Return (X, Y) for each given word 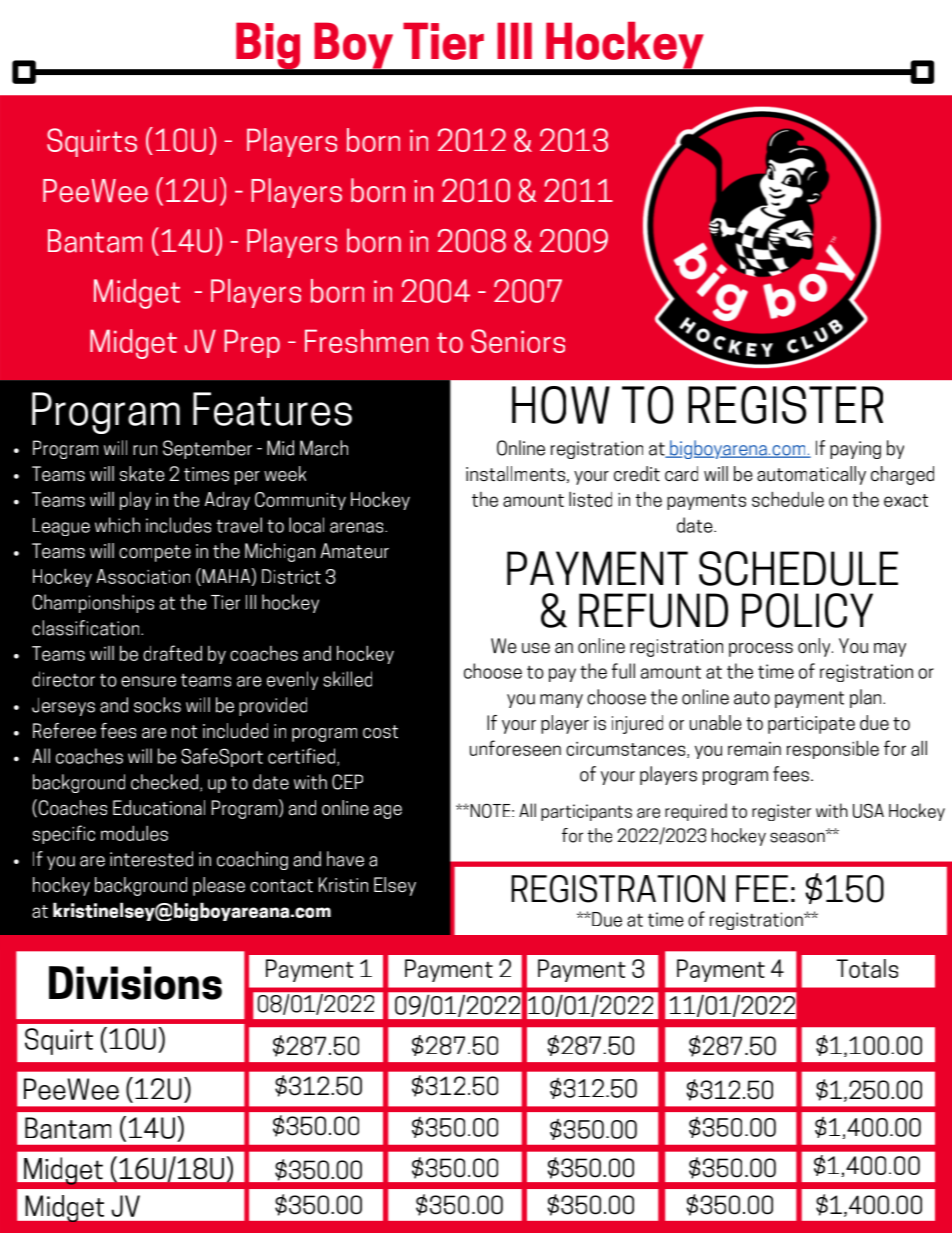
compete (155, 553)
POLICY (807, 610)
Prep (252, 343)
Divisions (135, 983)
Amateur (354, 551)
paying (855, 450)
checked (166, 783)
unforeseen (515, 748)
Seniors (518, 341)
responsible (833, 749)
